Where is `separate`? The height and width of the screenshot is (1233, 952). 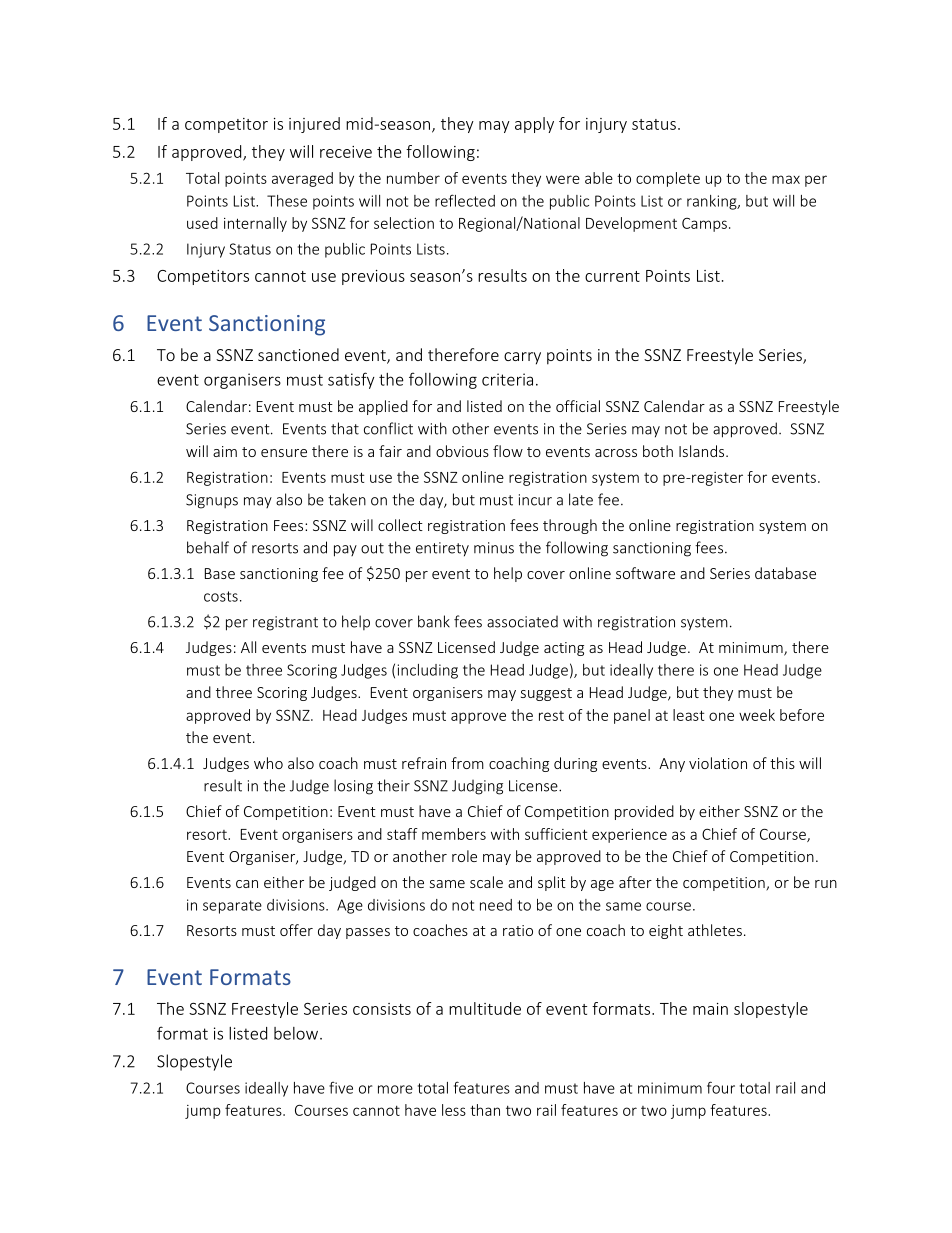 separate is located at coordinates (232, 907).
